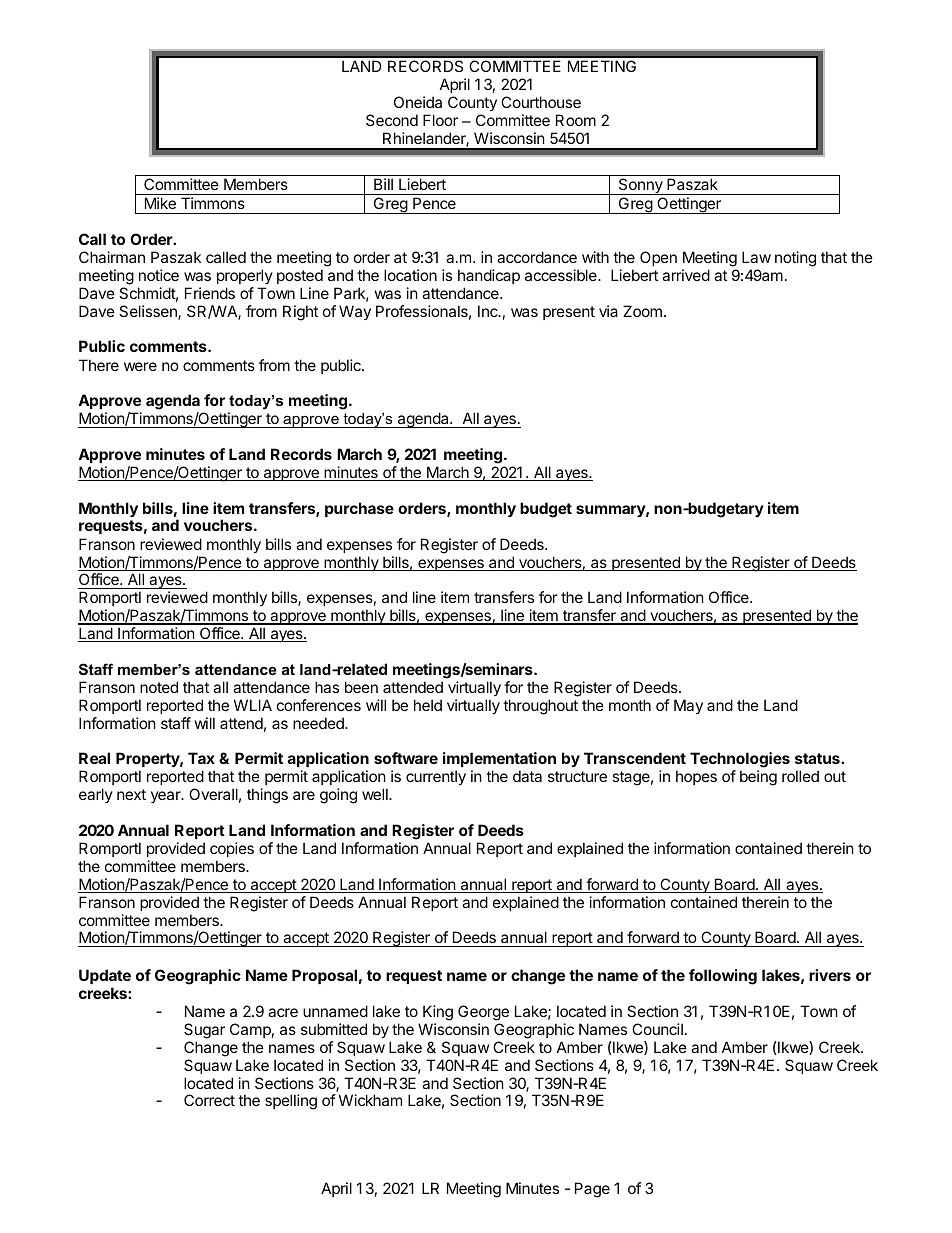 The image size is (952, 1233). Describe the element at coordinates (723, 977) in the screenshot. I see `following` at that location.
